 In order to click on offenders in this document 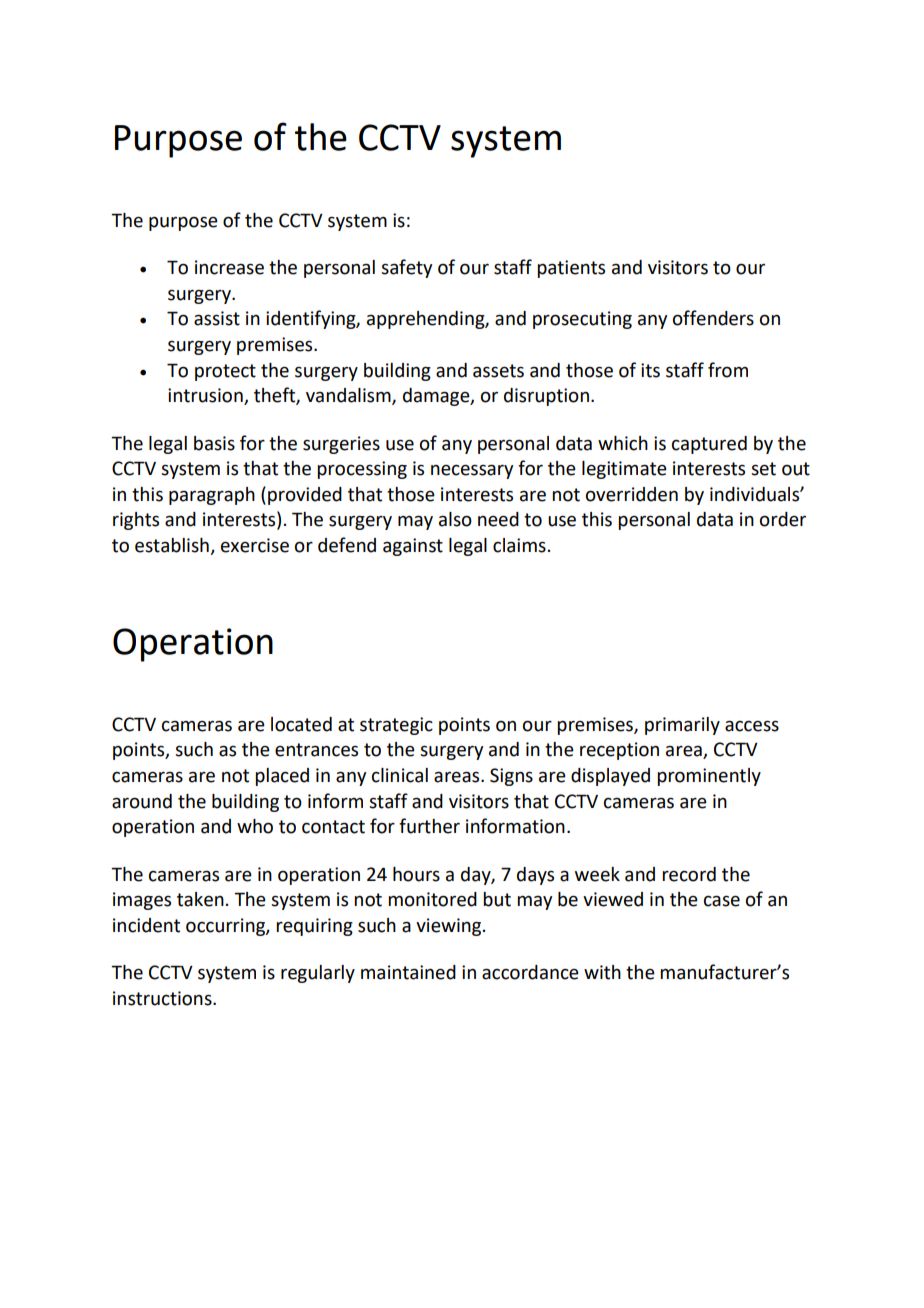, I will do `click(713, 318)`.
